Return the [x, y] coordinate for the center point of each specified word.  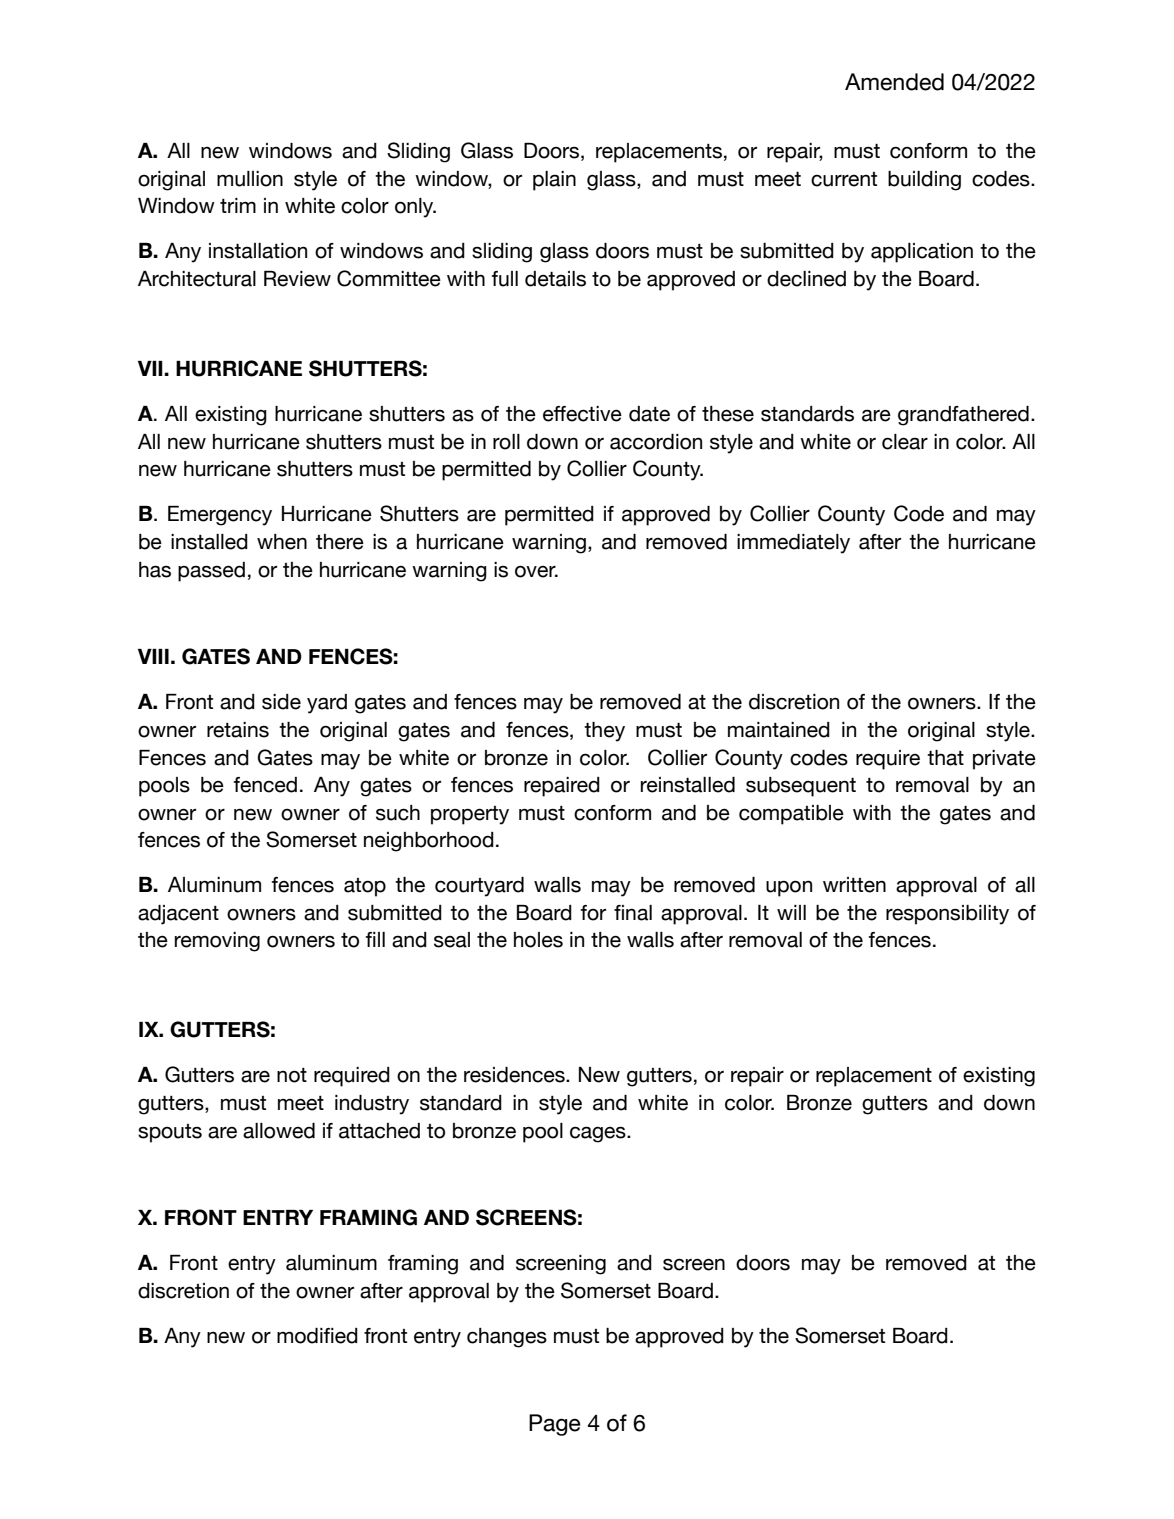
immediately [793, 544]
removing [217, 942]
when [282, 542]
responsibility [947, 915]
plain [554, 181]
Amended [894, 82]
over [536, 572]
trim [238, 205]
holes [538, 940]
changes [507, 1338]
